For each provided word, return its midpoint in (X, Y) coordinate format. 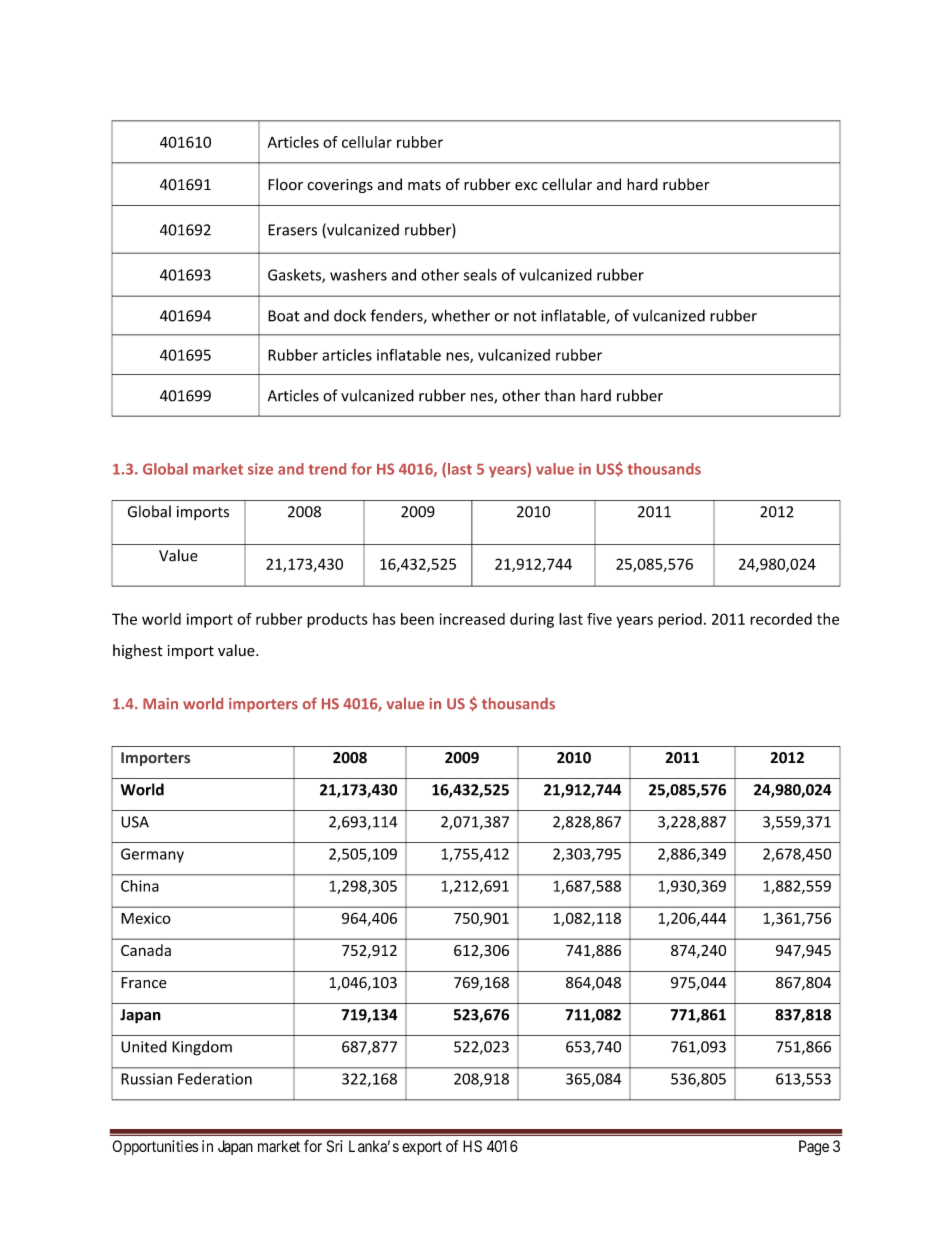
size (260, 469)
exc (526, 186)
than (559, 395)
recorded (781, 619)
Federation (215, 1078)
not (525, 316)
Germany (152, 855)
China (140, 886)
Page (814, 1148)
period (680, 620)
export (422, 1148)
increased (472, 619)
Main (160, 704)
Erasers (292, 230)
